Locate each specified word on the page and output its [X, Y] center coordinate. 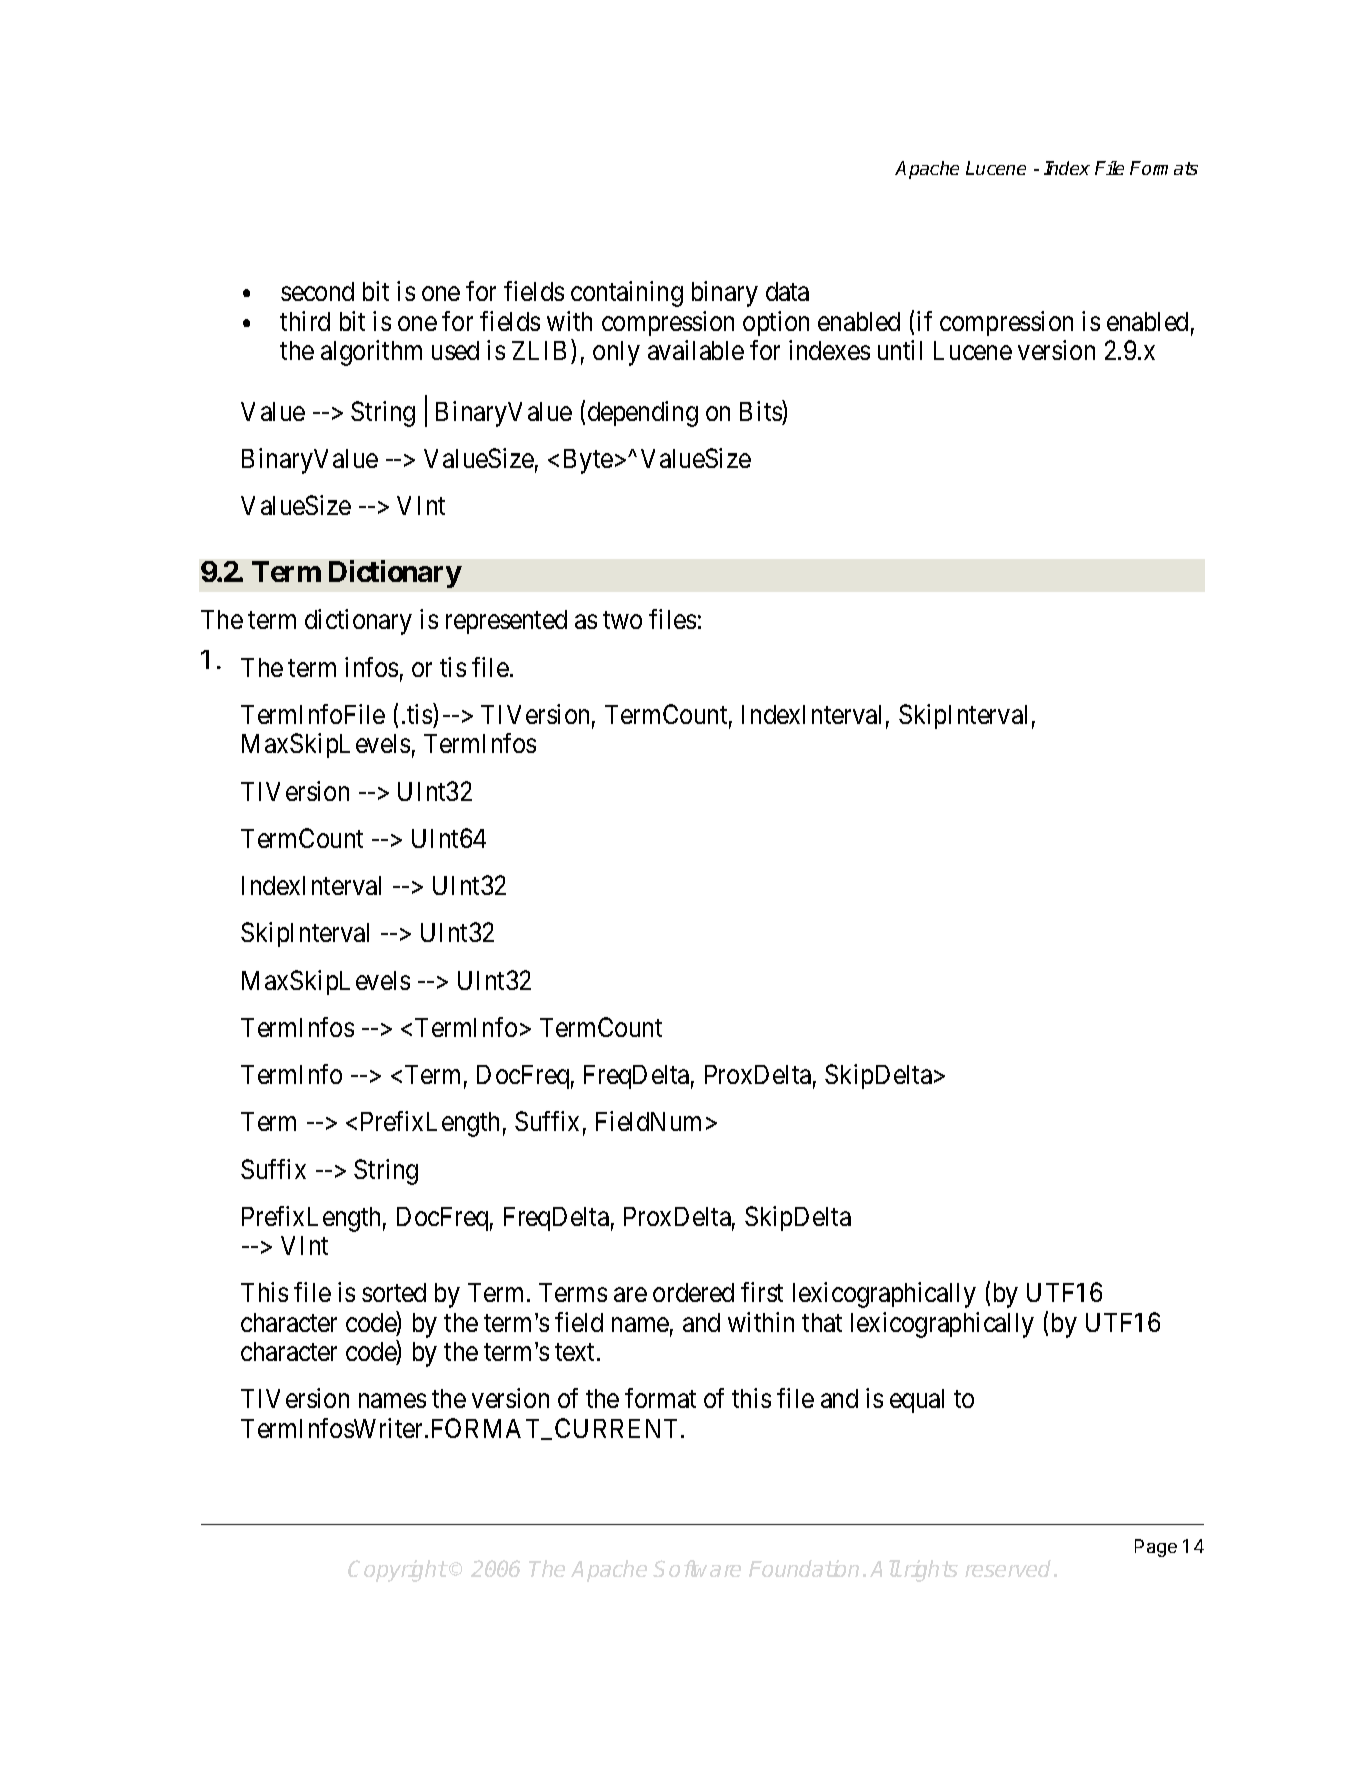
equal [917, 1401]
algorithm [371, 353]
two [622, 620]
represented [506, 622]
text [576, 1352]
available [696, 350]
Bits [761, 410]
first [762, 1292]
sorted [394, 1292]
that [822, 1322]
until [900, 350]
